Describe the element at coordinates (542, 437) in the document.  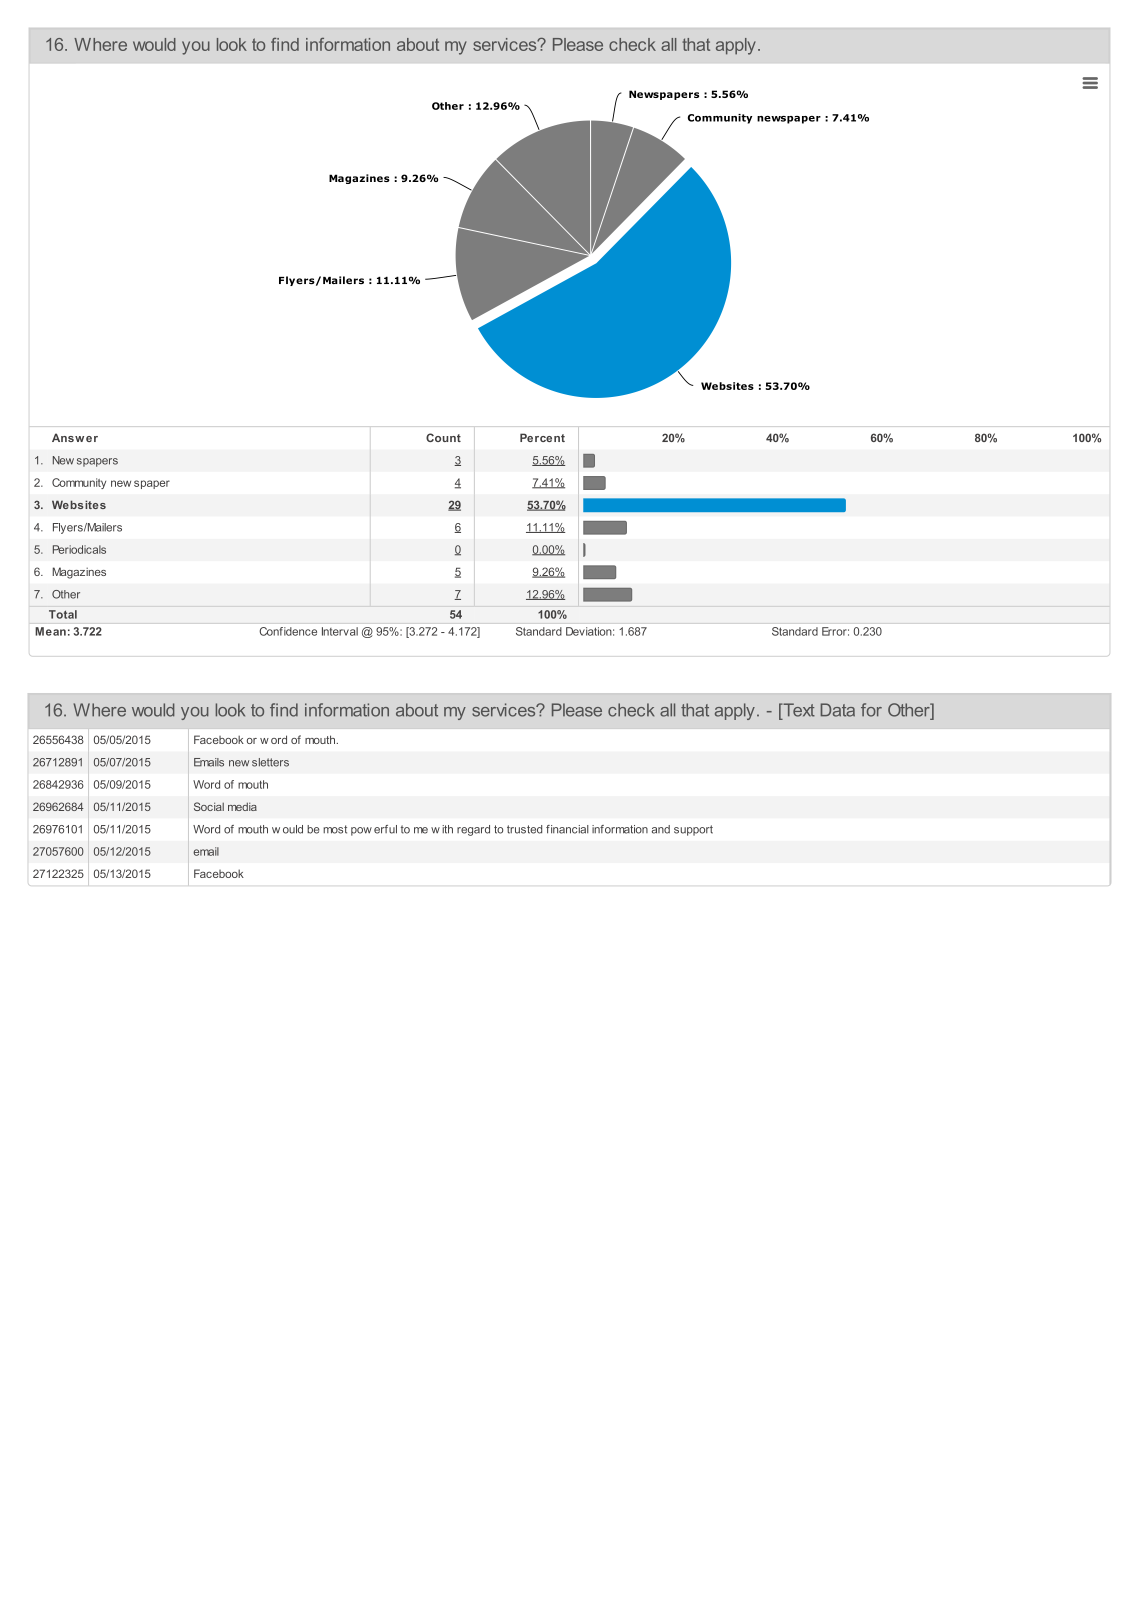
I see `Percent` at that location.
